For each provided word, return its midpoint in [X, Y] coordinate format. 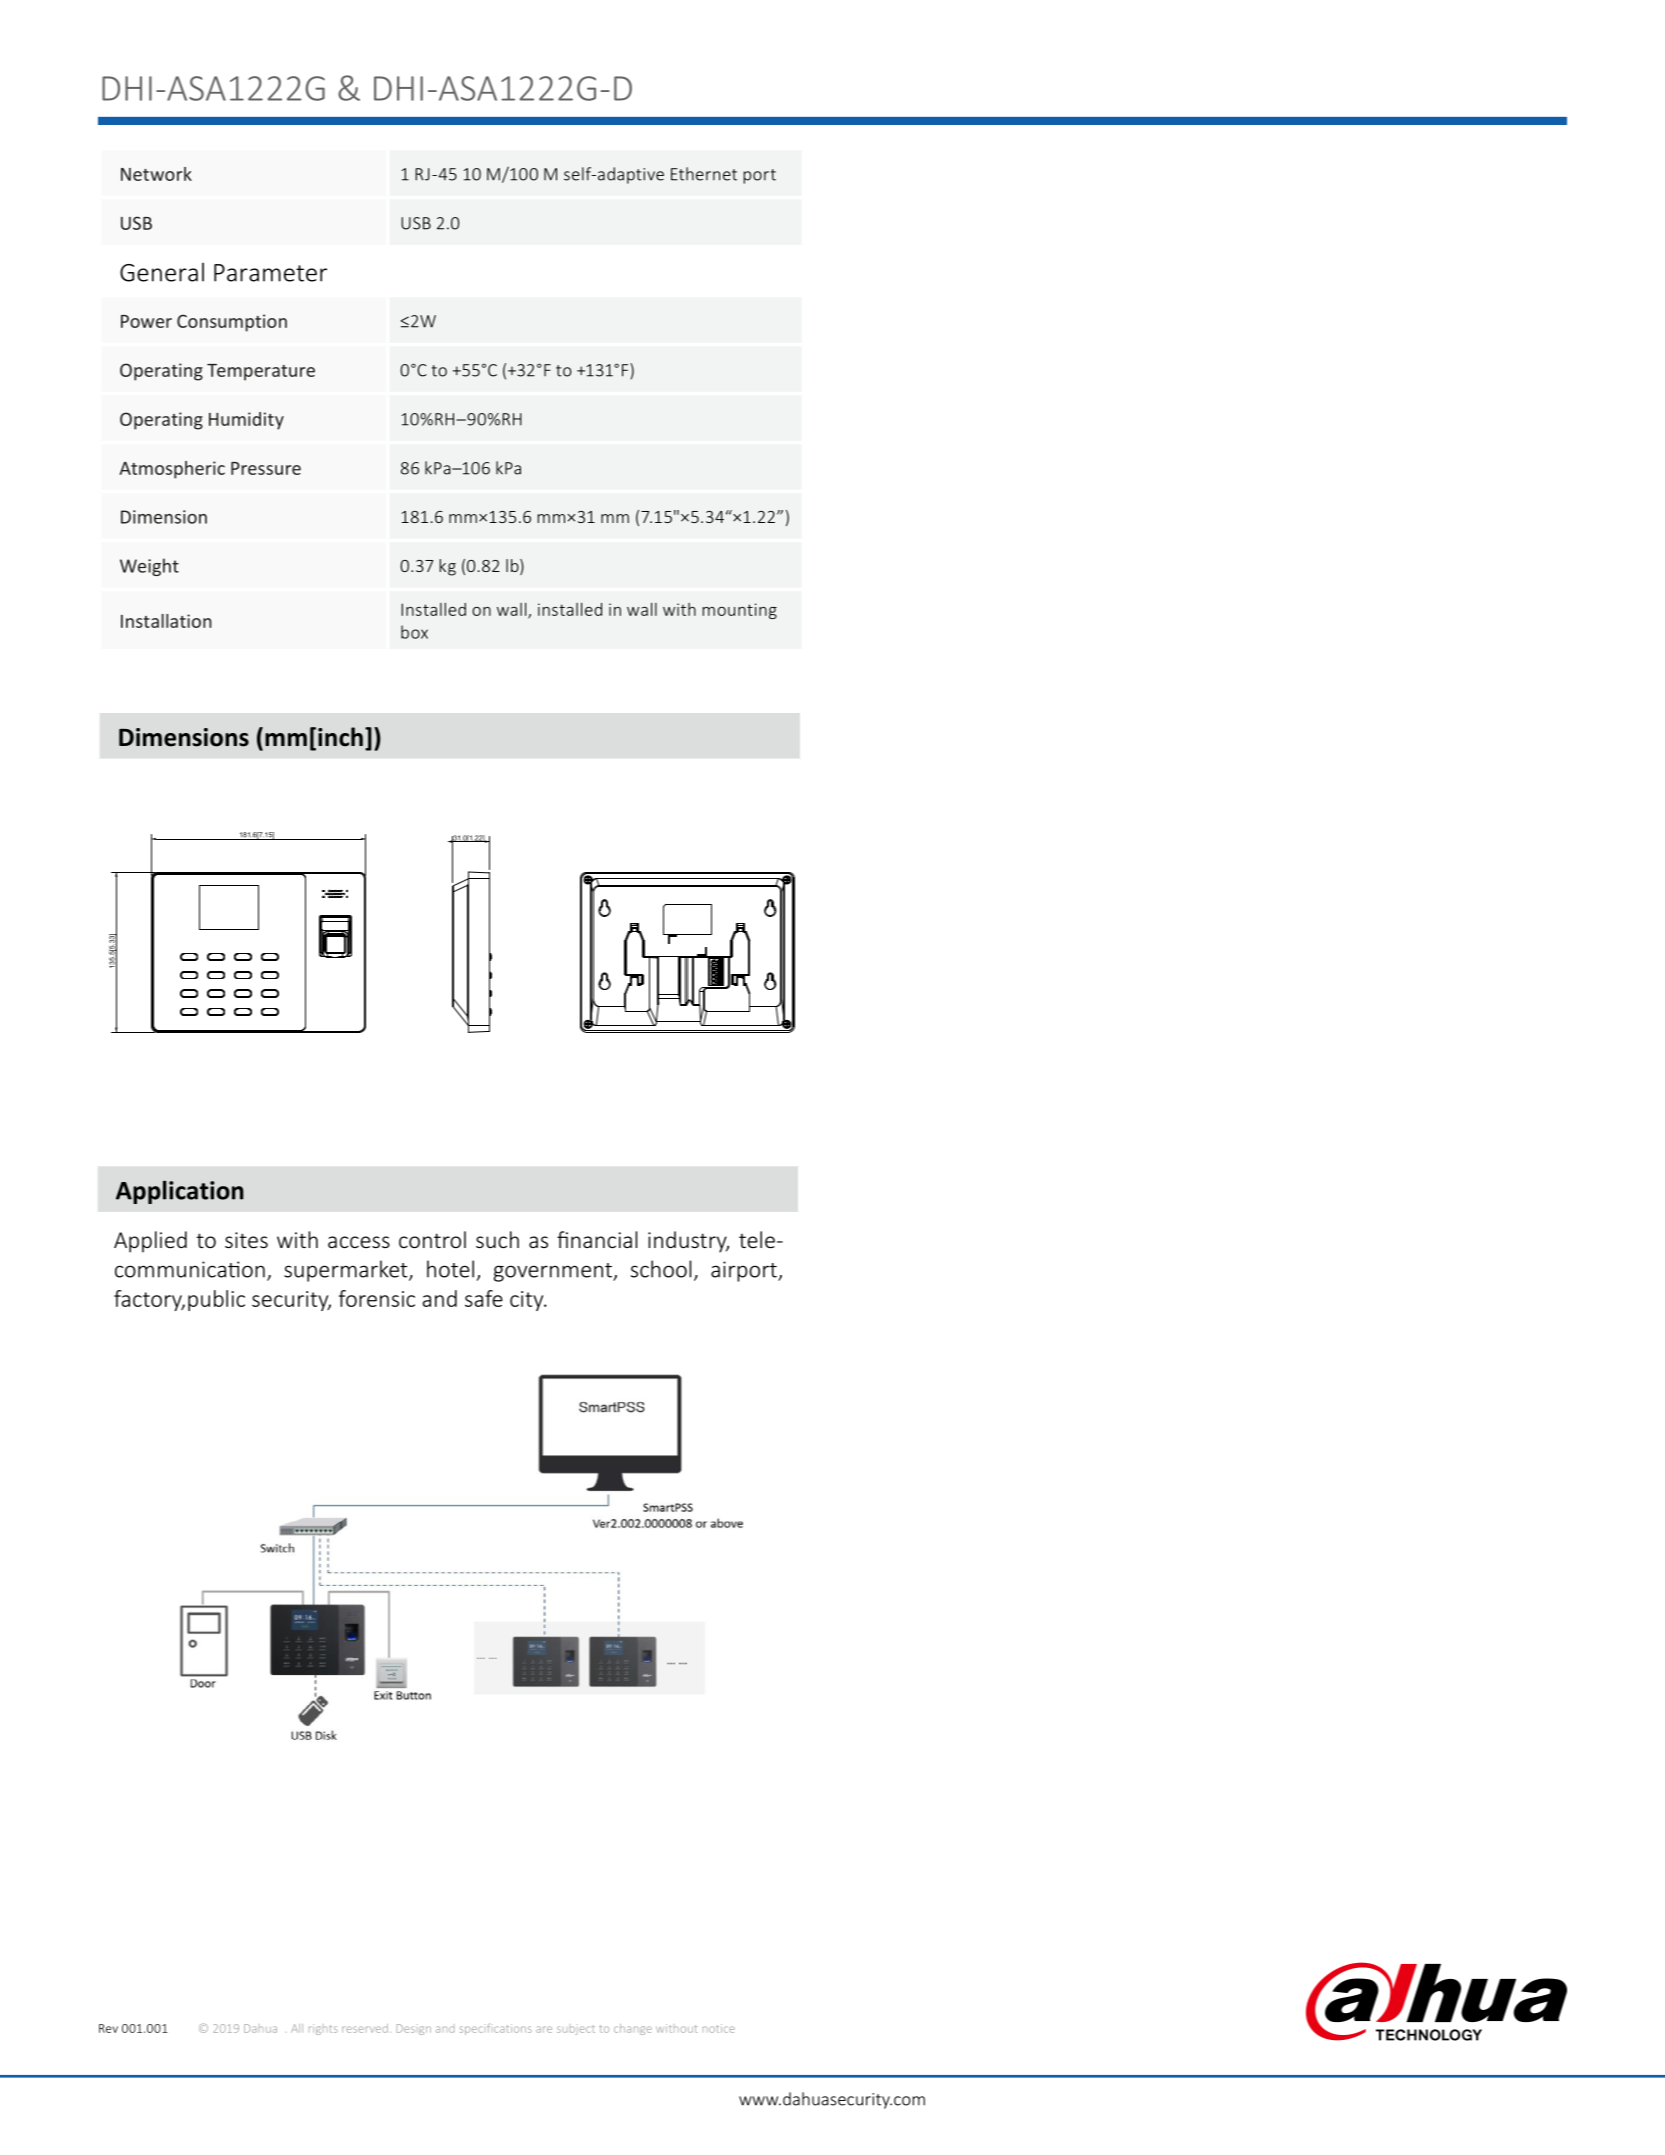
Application [180, 1192]
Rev [108, 2028]
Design [414, 2029]
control [432, 1239]
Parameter [270, 273]
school [661, 1269]
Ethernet [704, 174]
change [633, 2029]
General [162, 272]
